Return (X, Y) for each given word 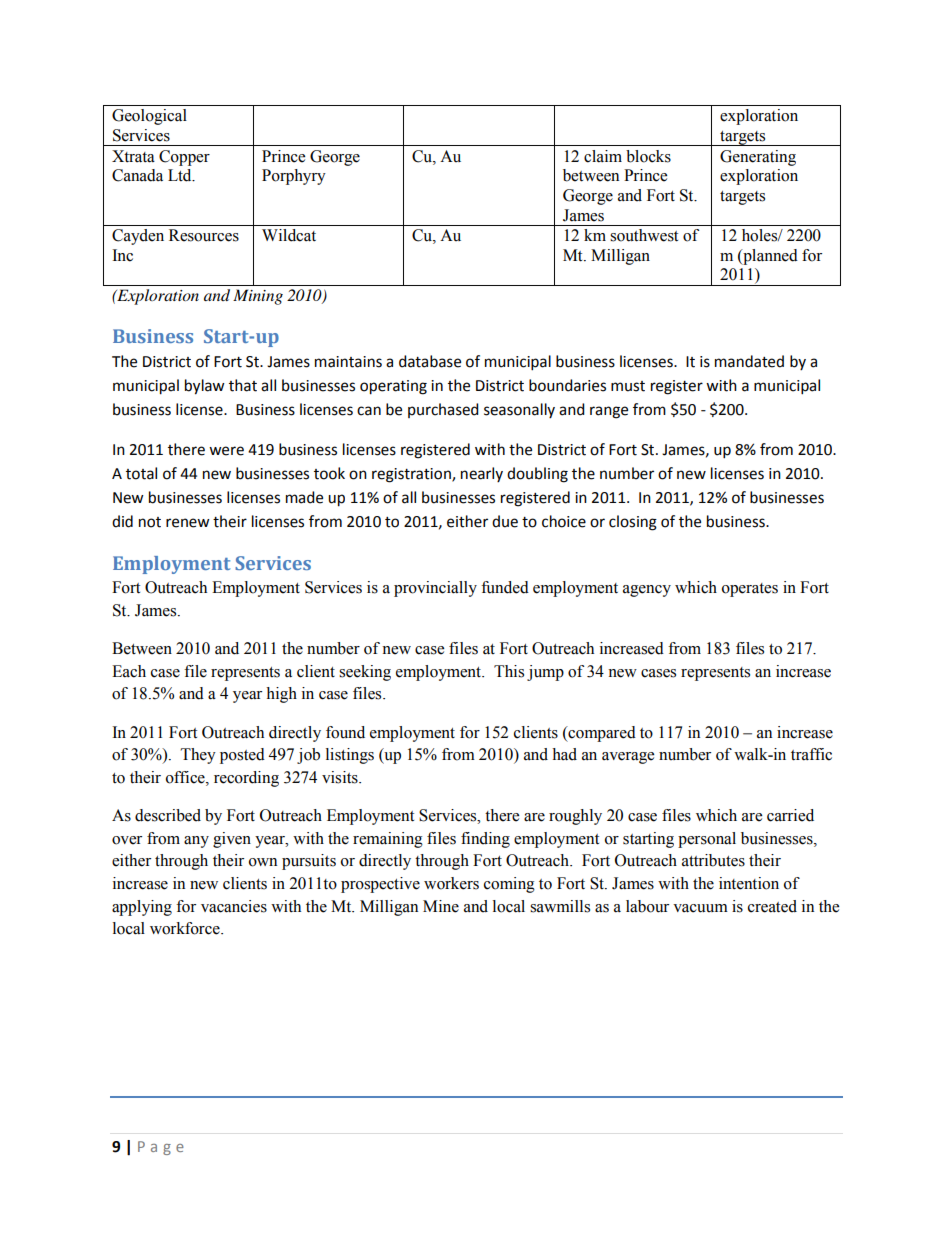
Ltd (181, 175)
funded (505, 587)
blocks (648, 156)
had (564, 754)
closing (633, 523)
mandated (749, 361)
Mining (258, 297)
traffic (811, 754)
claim (603, 156)
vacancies (234, 906)
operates (750, 590)
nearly (482, 474)
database (430, 361)
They (198, 756)
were (226, 451)
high (281, 695)
